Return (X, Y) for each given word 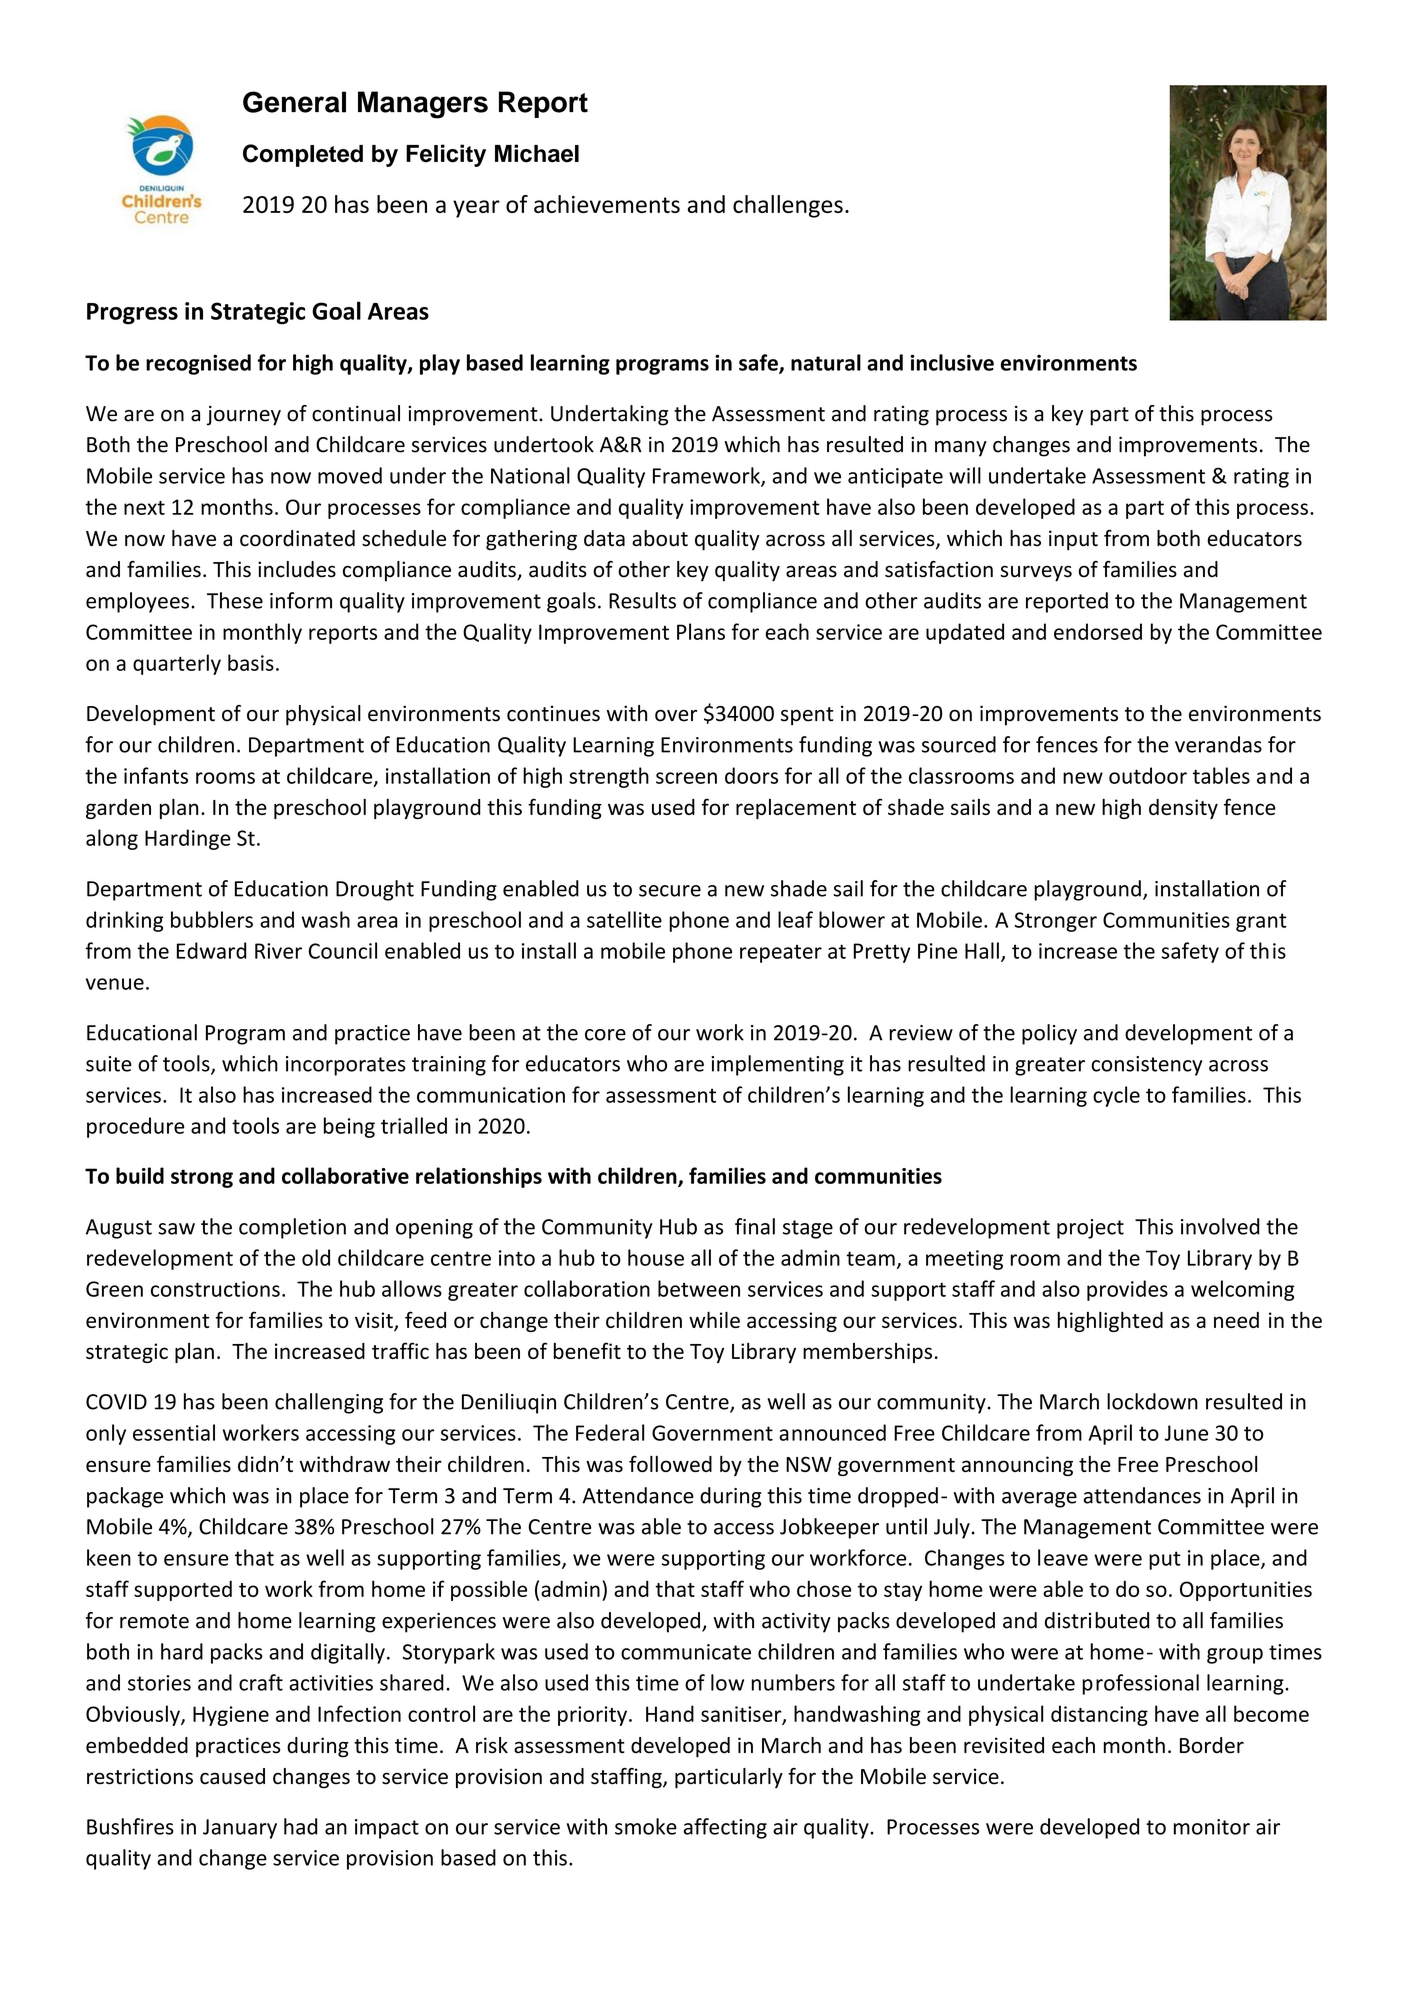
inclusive (952, 362)
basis (251, 662)
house (656, 1257)
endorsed (1098, 631)
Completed (303, 155)
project (1090, 1229)
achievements (607, 204)
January (240, 1829)
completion (292, 1228)
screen (686, 778)
